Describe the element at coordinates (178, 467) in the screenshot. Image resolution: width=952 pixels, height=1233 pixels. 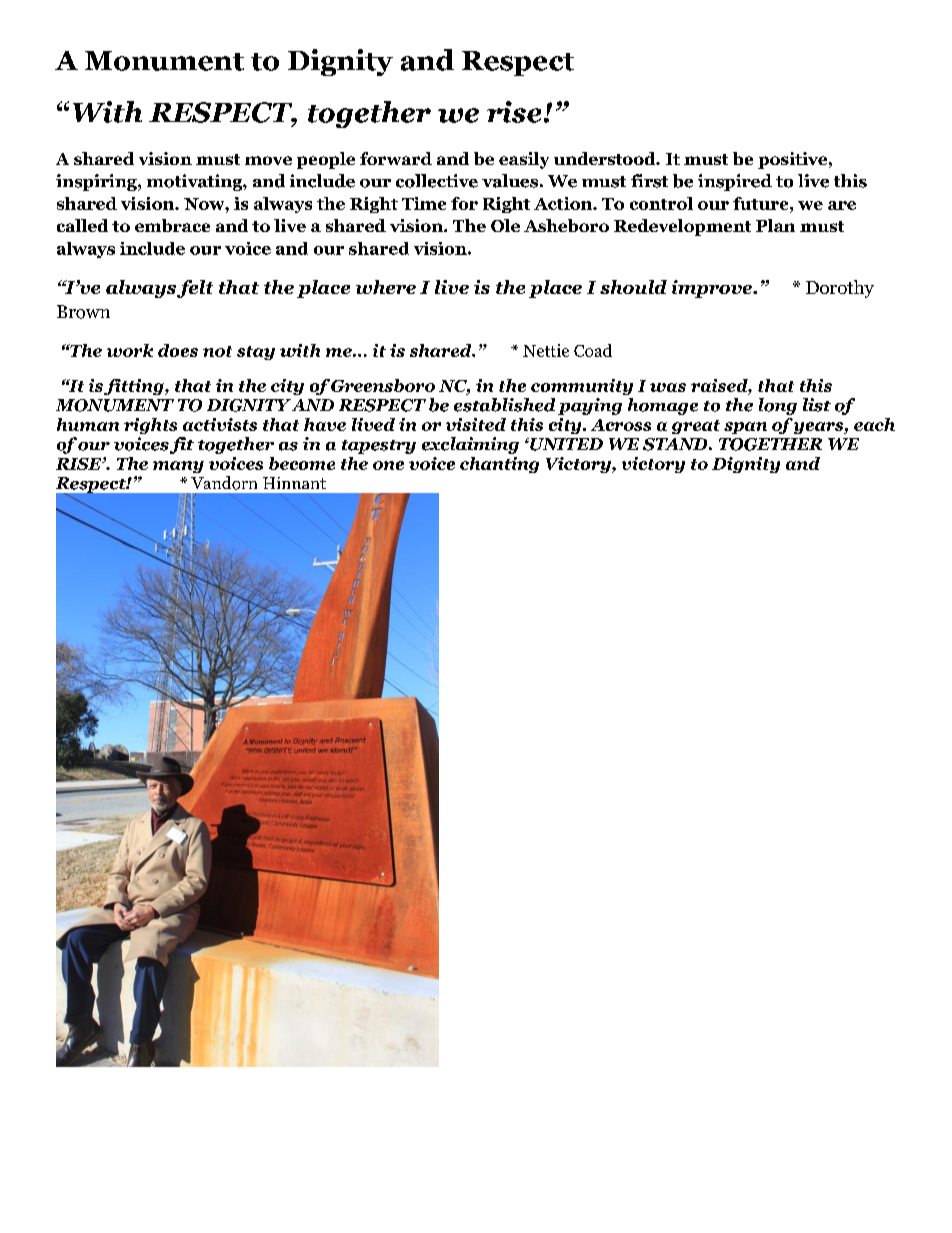
I see `many` at that location.
